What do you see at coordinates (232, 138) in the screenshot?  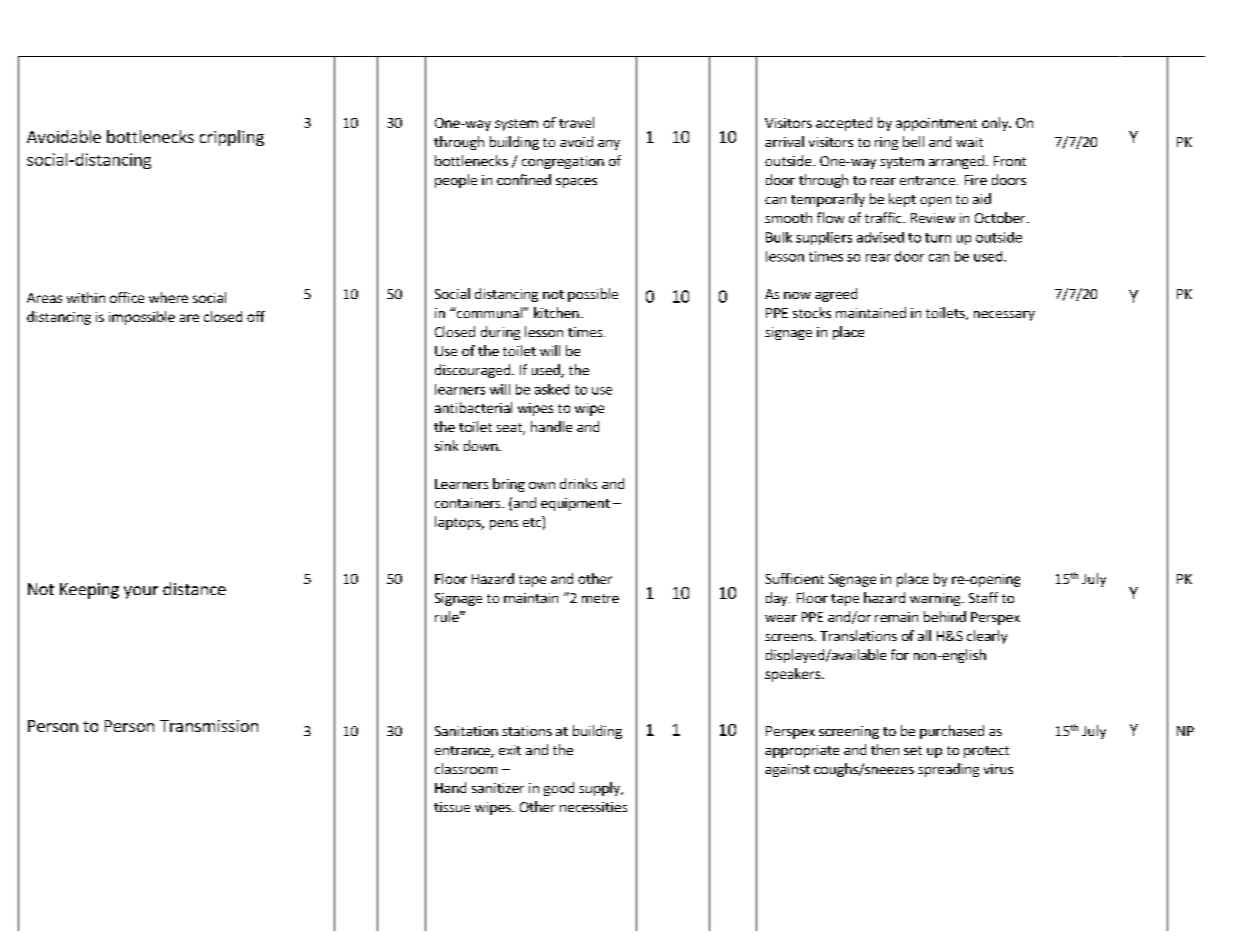 I see `crippling` at bounding box center [232, 138].
